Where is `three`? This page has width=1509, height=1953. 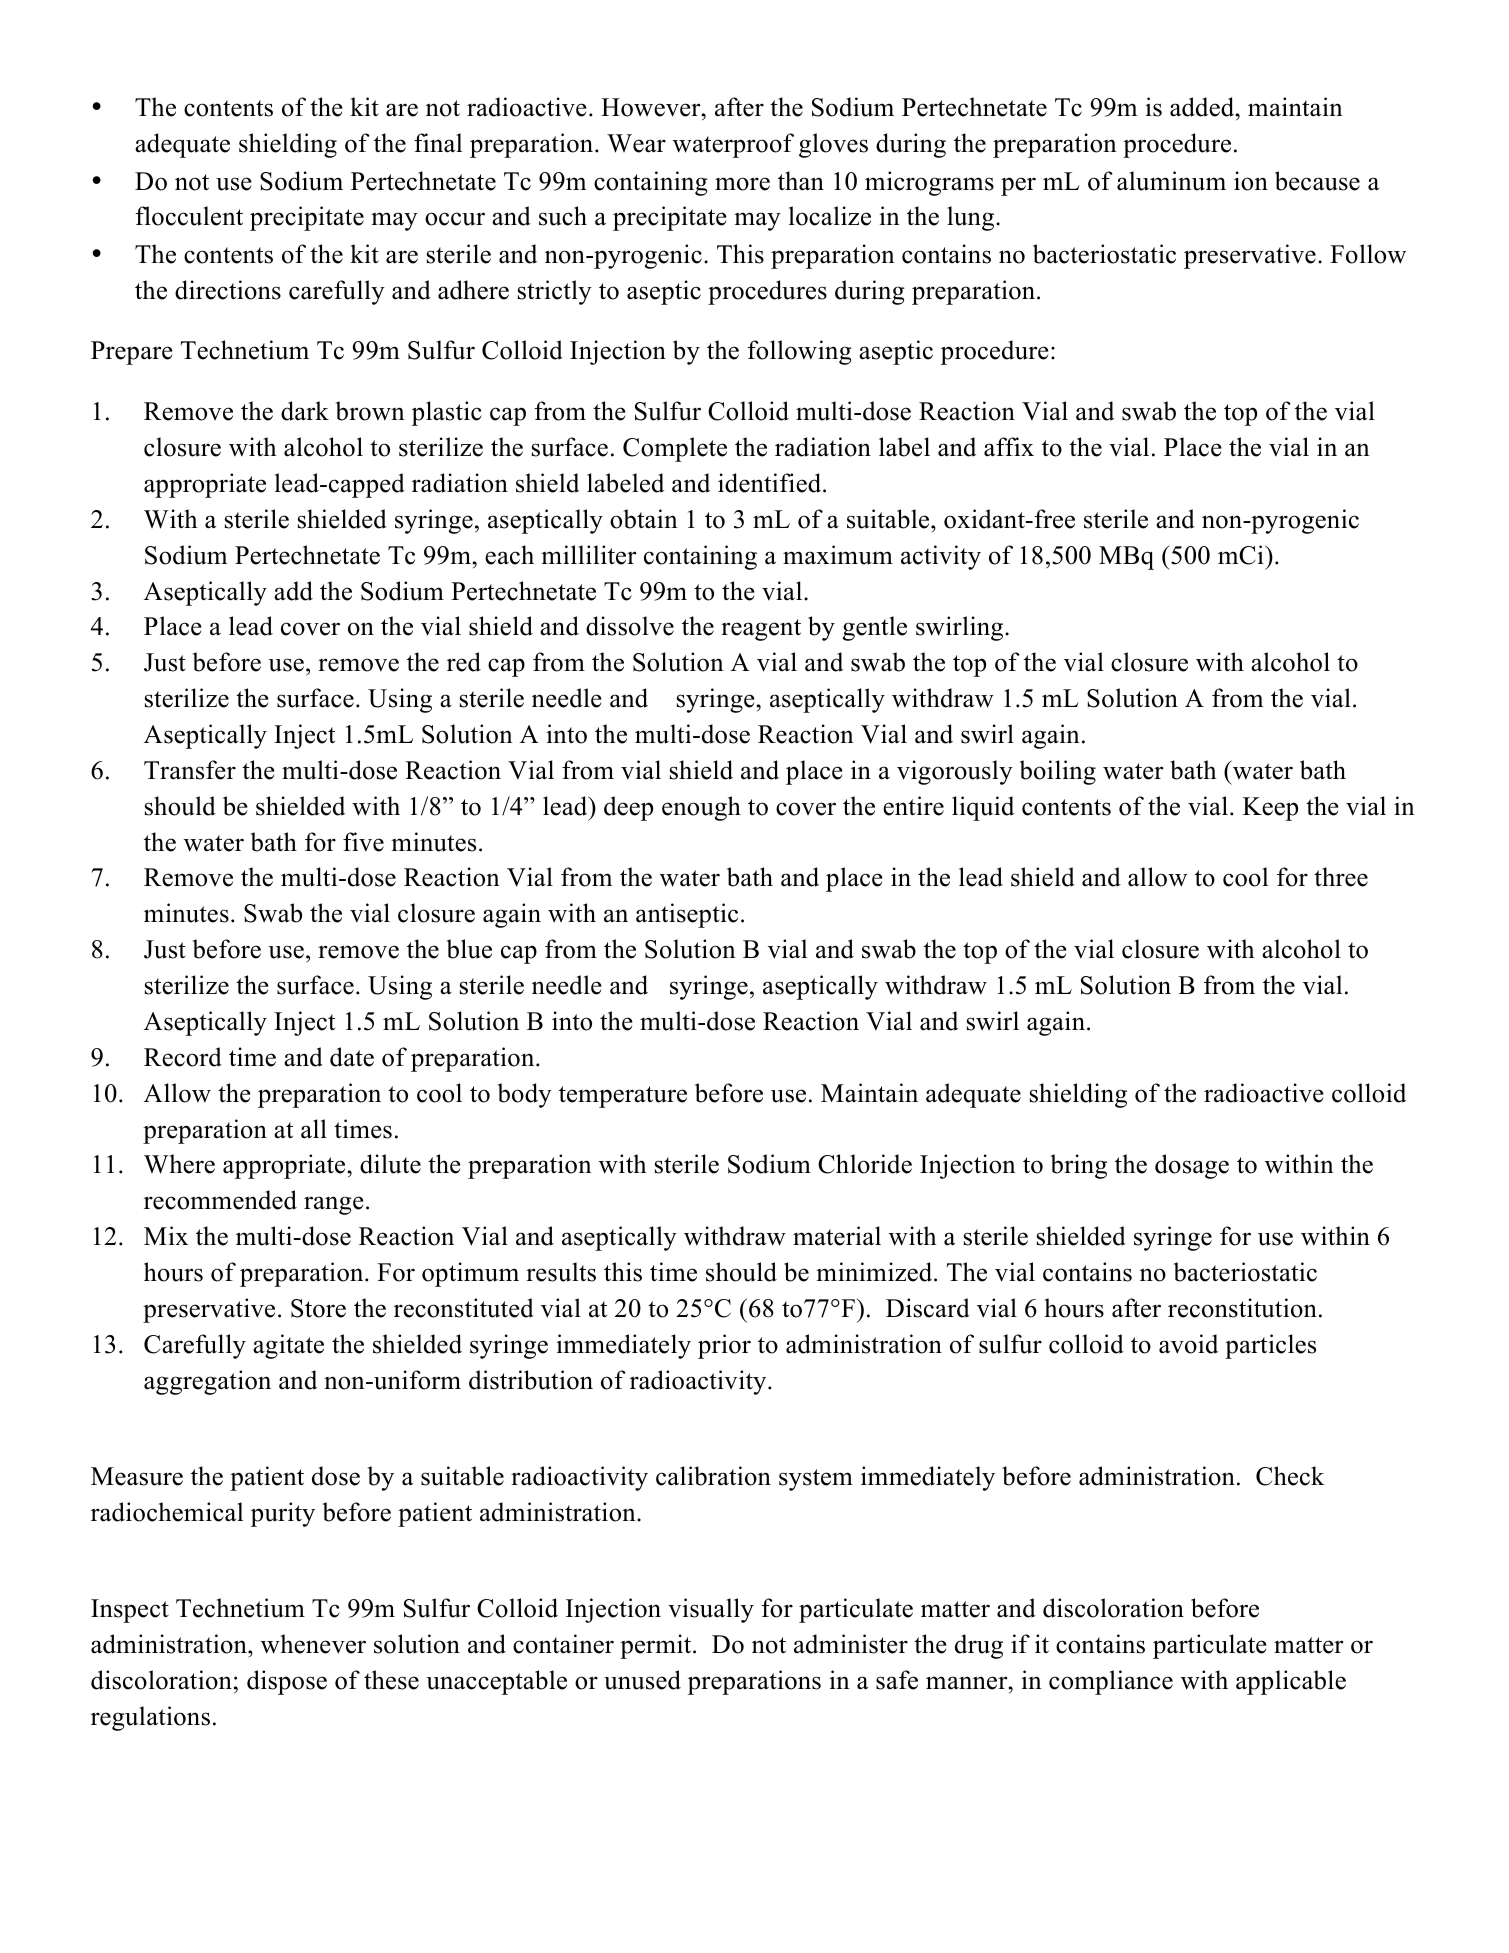 three is located at coordinates (1341, 877).
